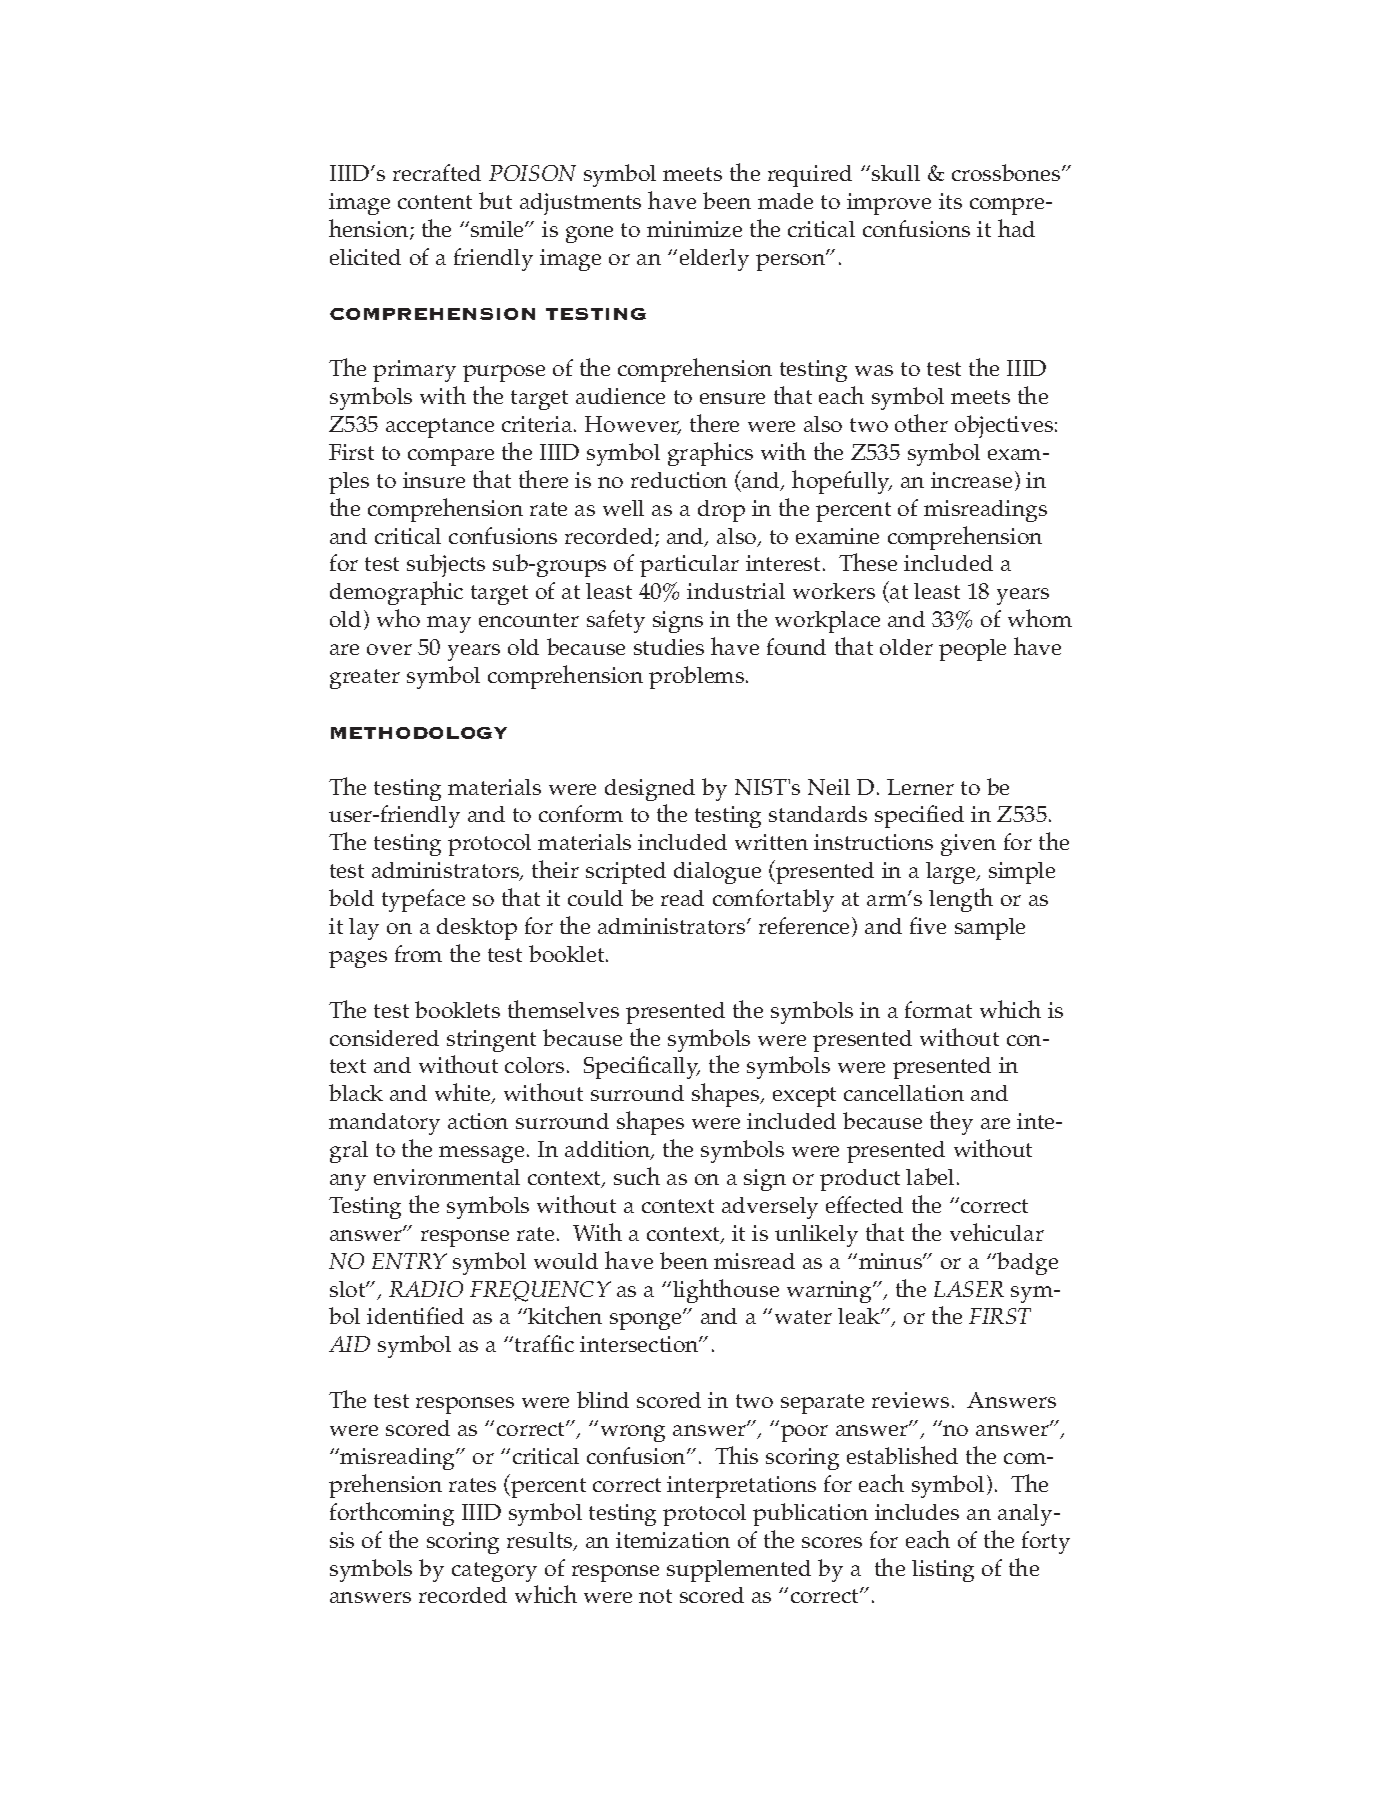  Describe the element at coordinates (642, 1067) in the image. I see `Specifically` at that location.
